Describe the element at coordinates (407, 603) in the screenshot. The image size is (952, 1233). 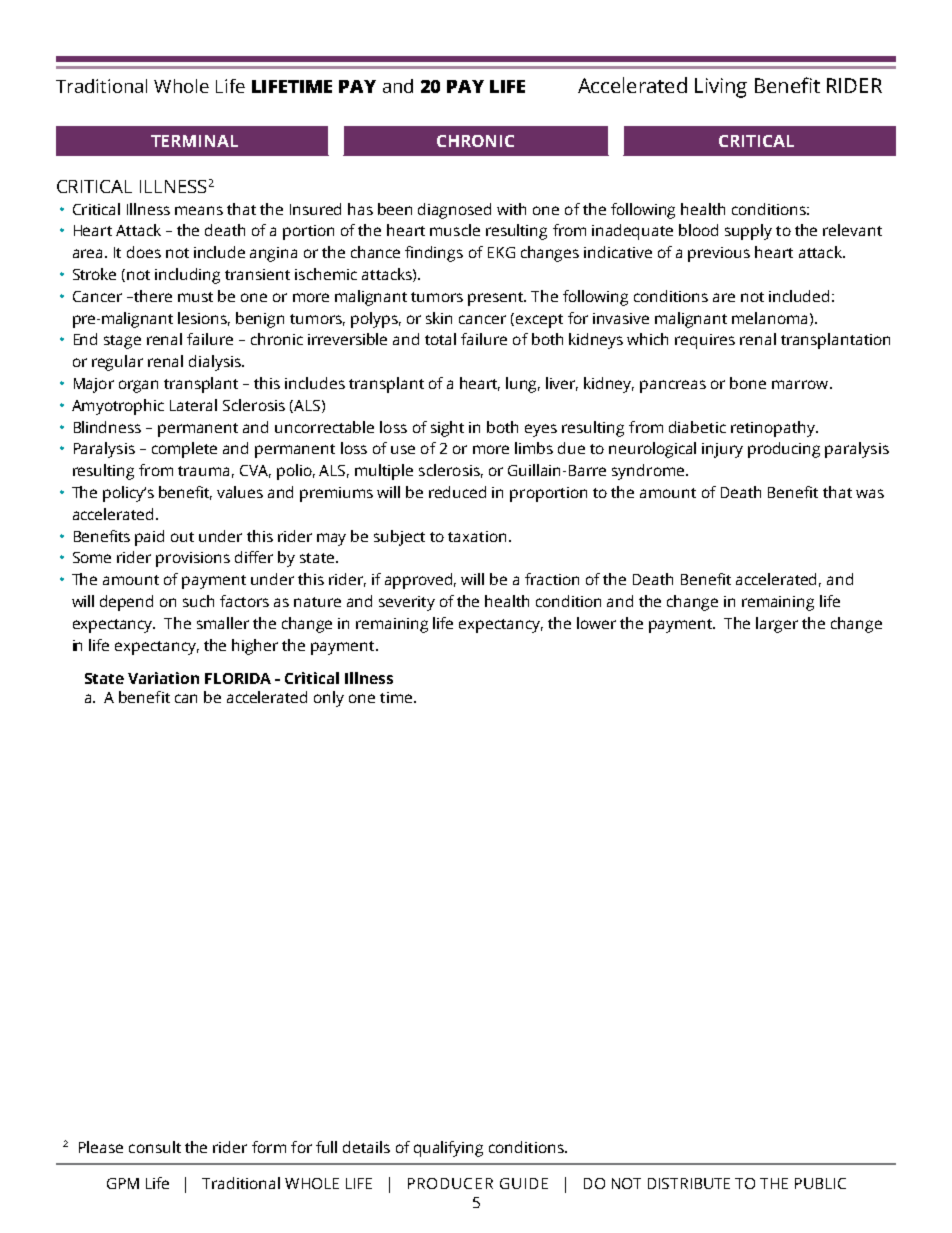
I see `severity` at that location.
